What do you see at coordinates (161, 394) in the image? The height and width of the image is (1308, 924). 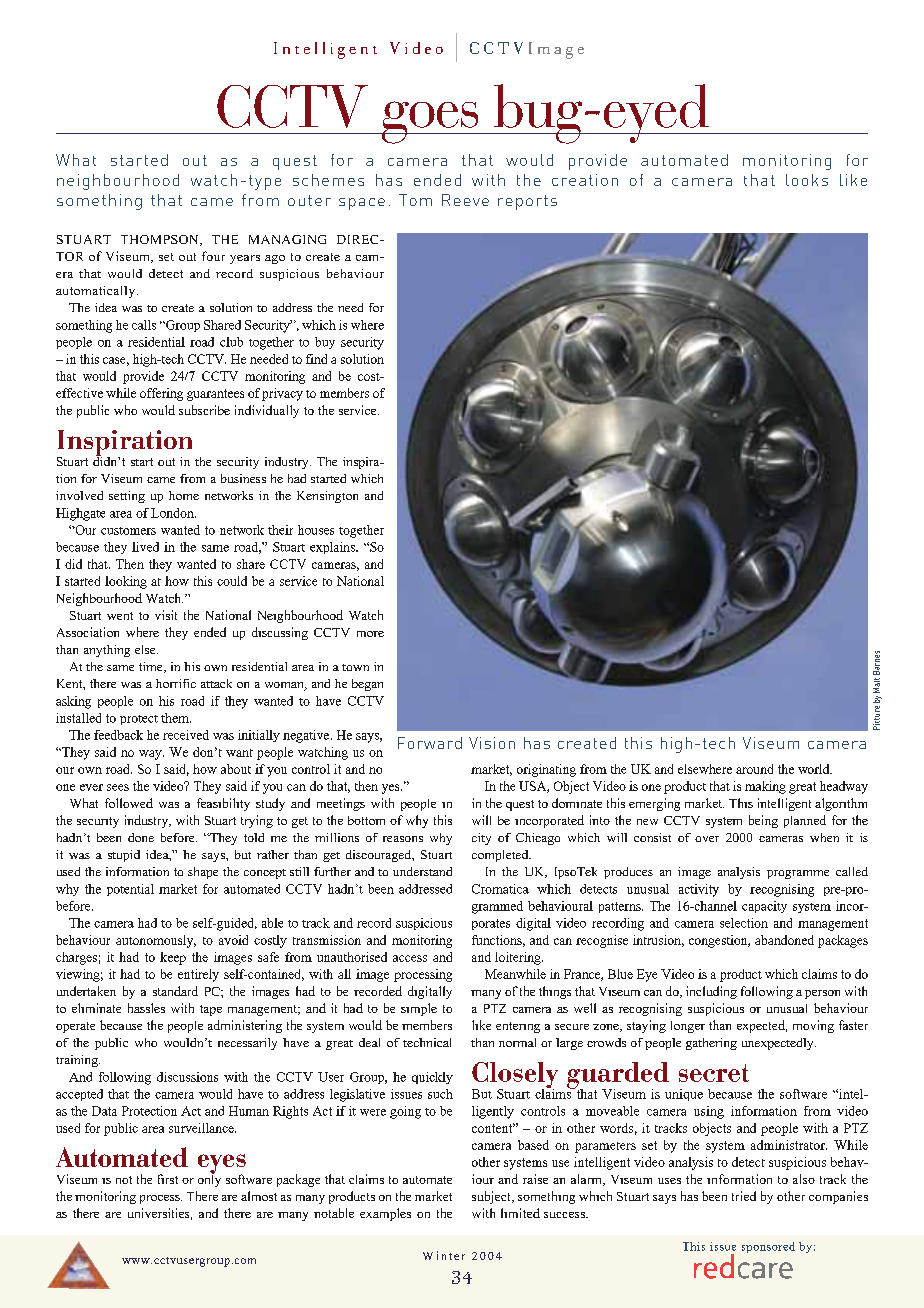 I see `offering` at bounding box center [161, 394].
